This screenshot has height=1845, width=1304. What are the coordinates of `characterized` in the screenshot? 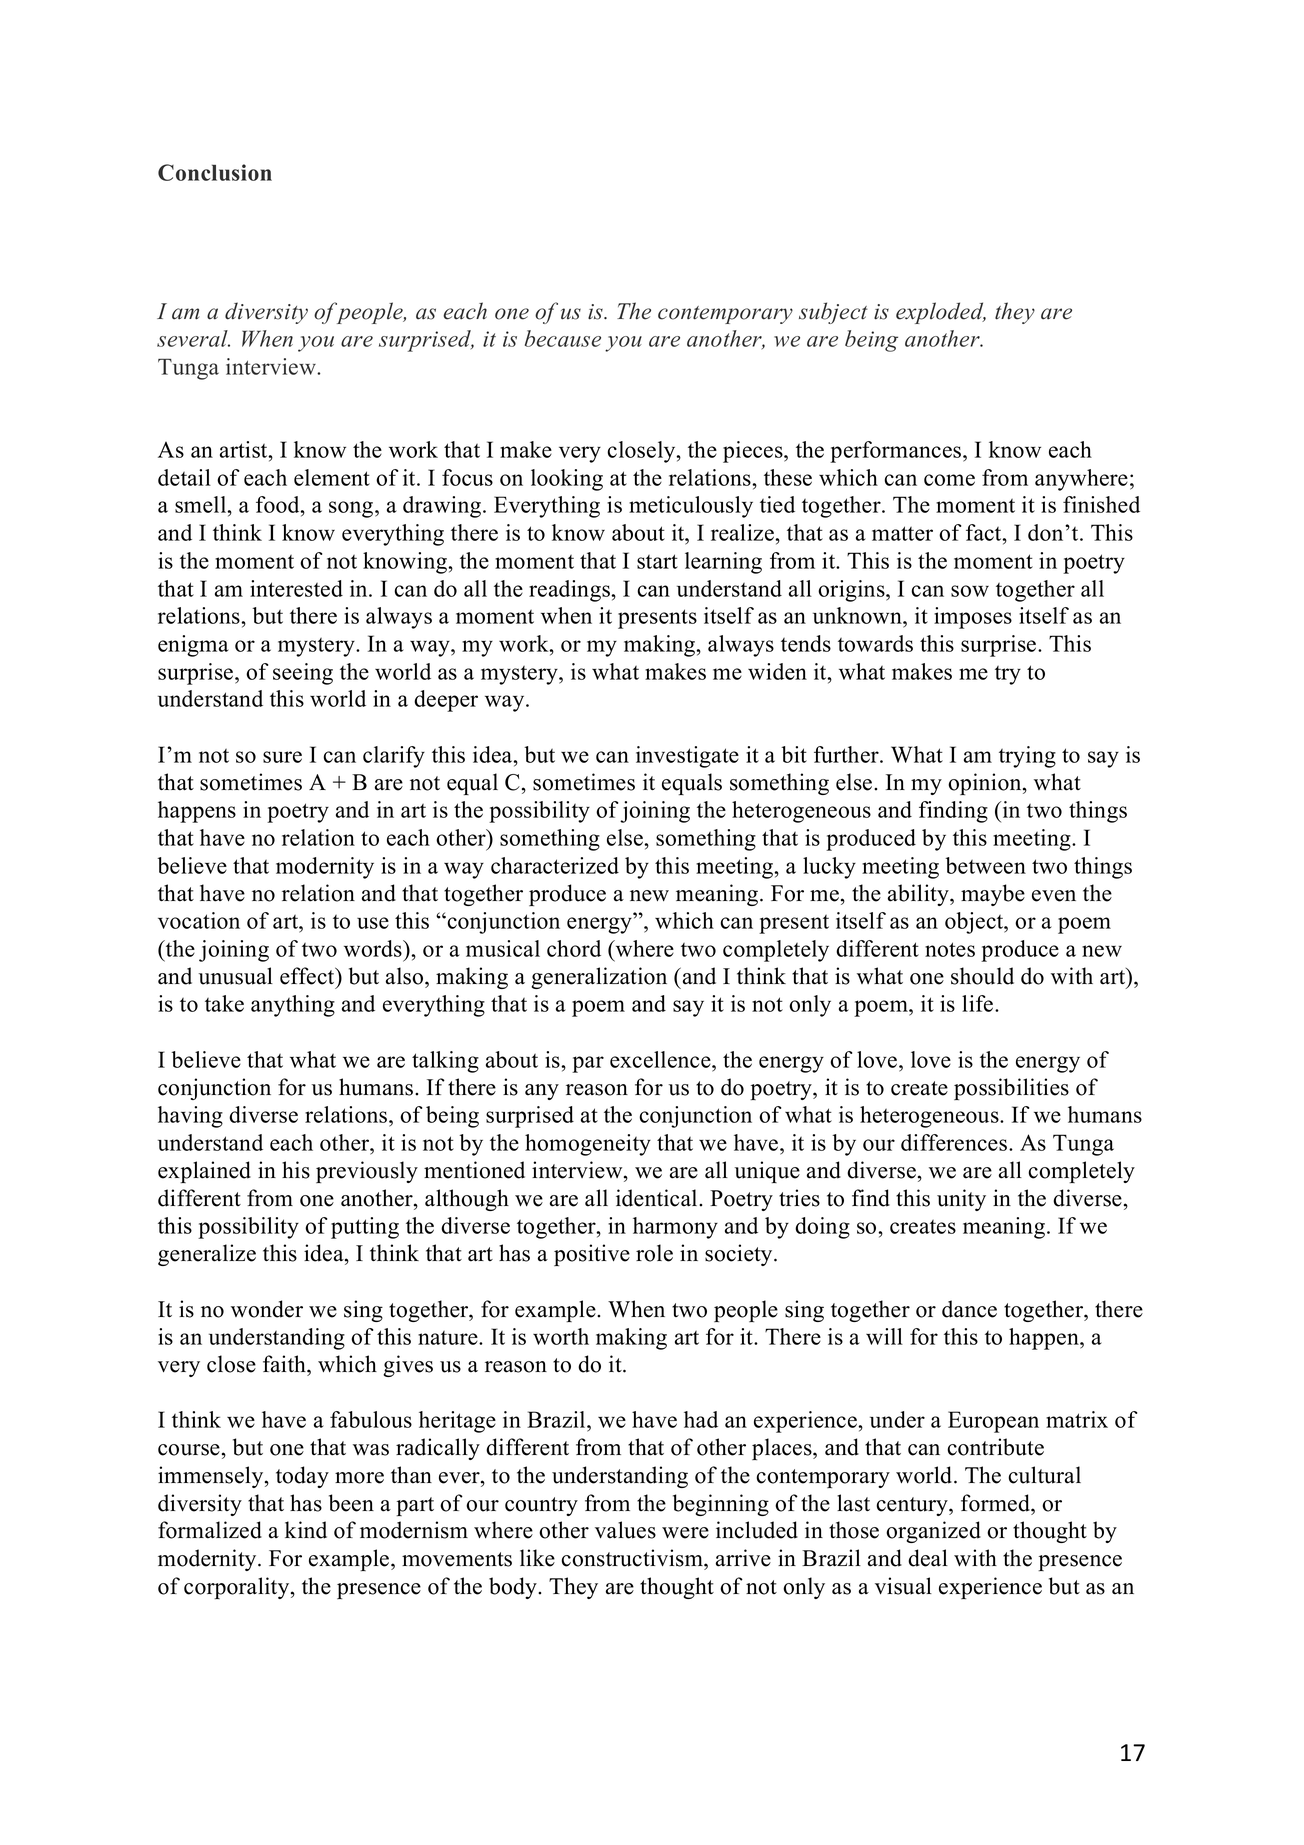 It's located at (555, 865).
